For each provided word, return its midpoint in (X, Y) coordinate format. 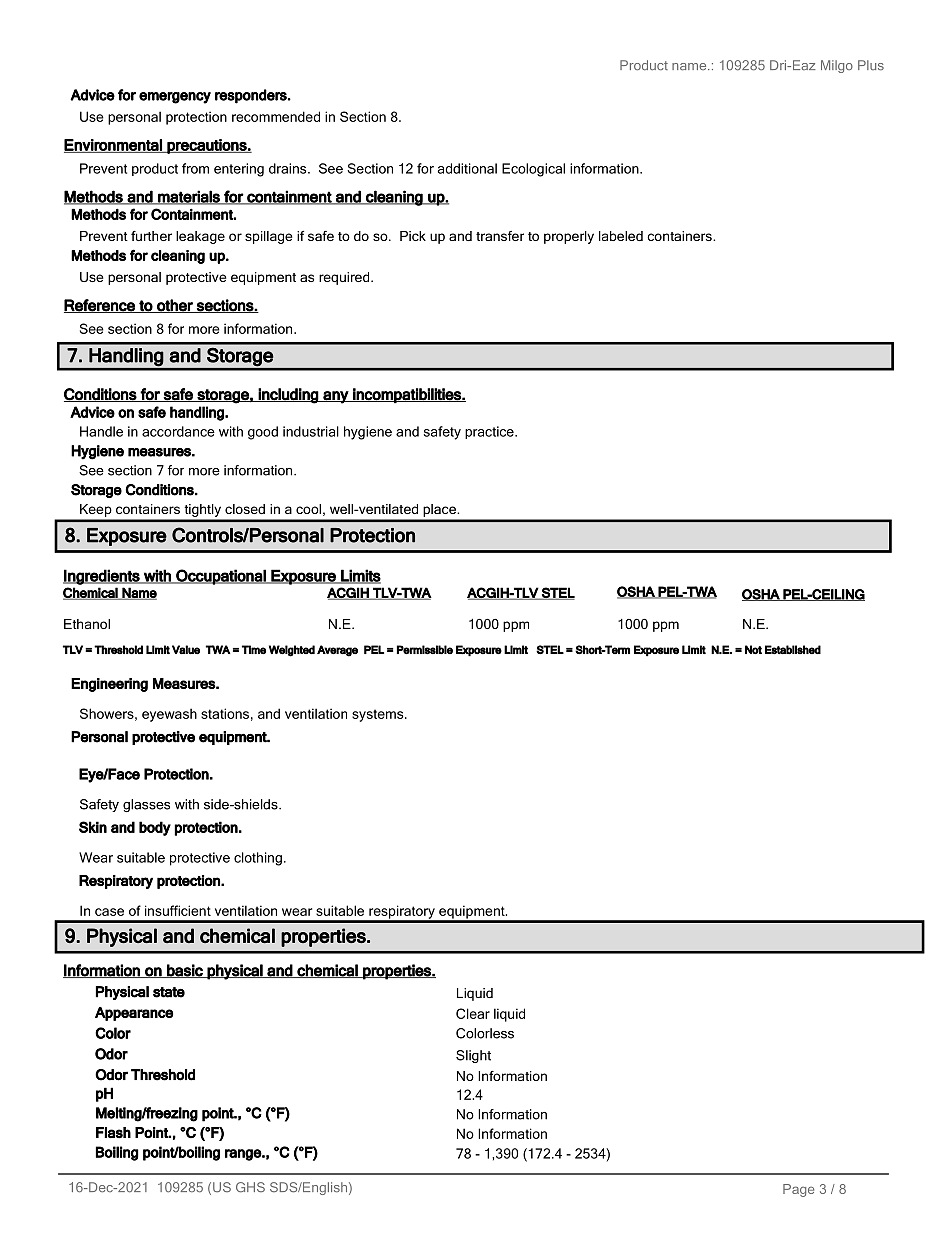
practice (490, 432)
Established (793, 649)
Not (753, 649)
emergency (175, 98)
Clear (473, 1013)
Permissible (425, 650)
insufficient (178, 910)
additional (467, 168)
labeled (621, 236)
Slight (473, 1056)
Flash (113, 1132)
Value (186, 649)
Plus (871, 65)
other (175, 306)
